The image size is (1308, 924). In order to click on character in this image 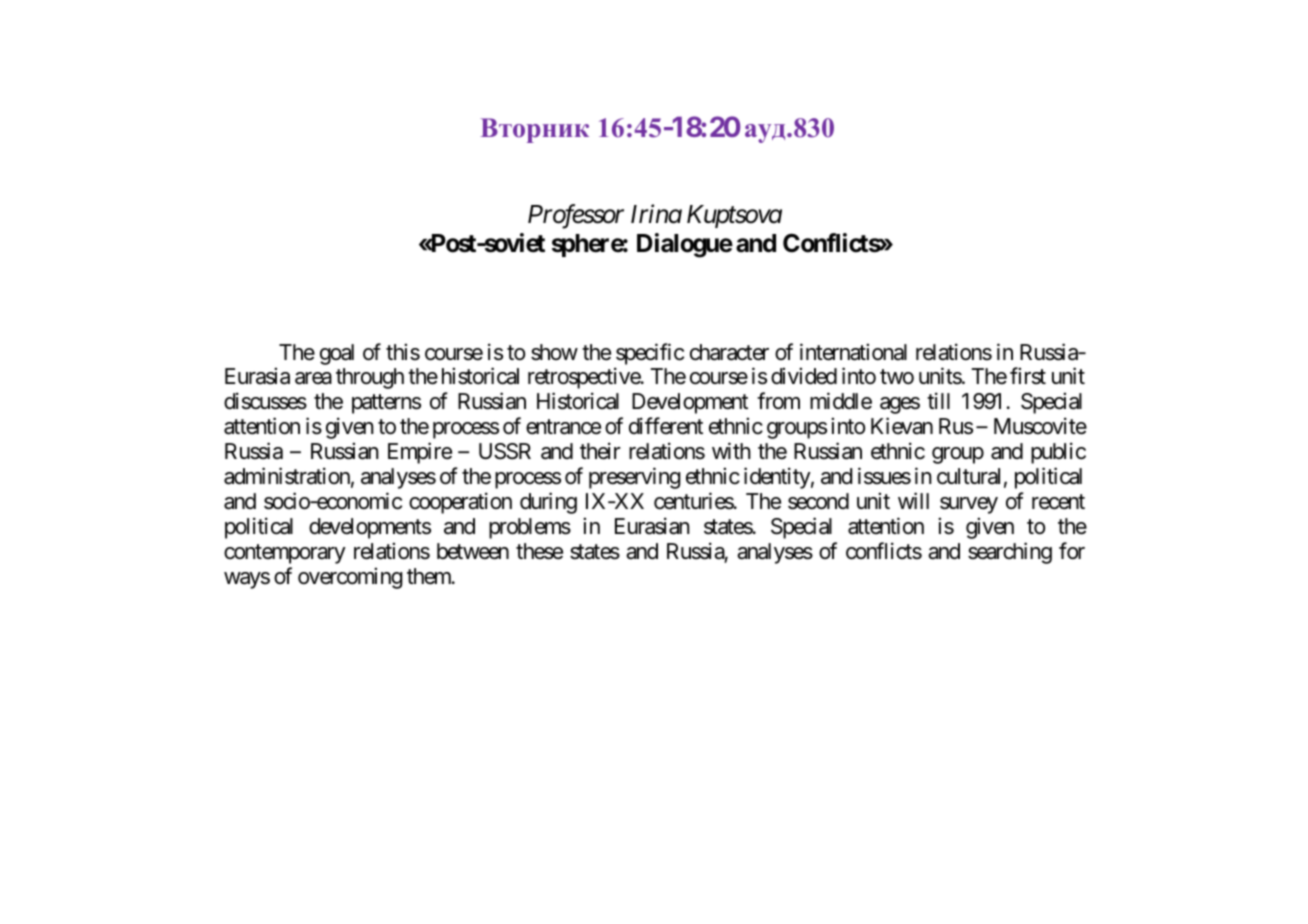, I will do `click(729, 352)`.
